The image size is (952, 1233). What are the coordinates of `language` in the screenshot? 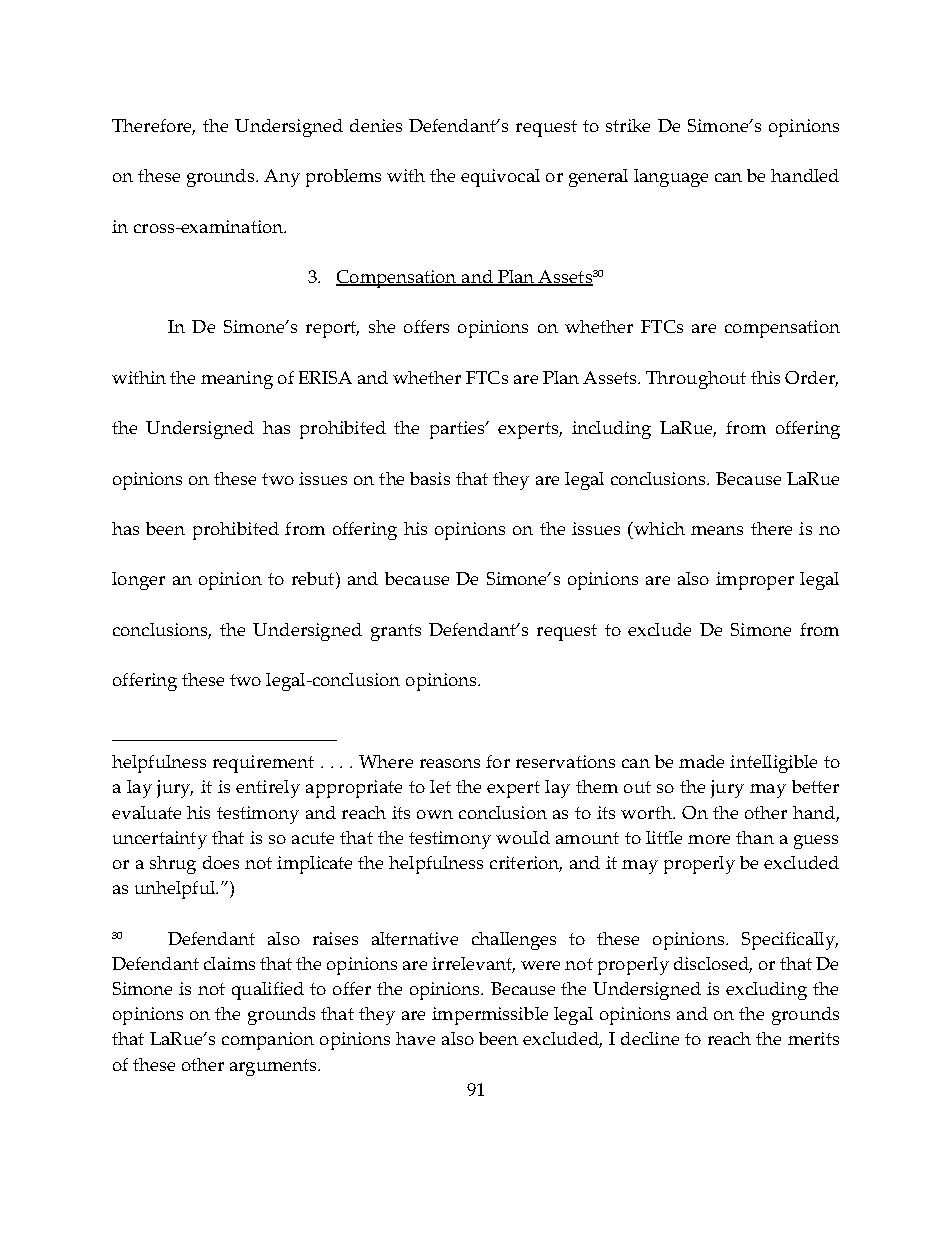 It's located at (671, 178).
